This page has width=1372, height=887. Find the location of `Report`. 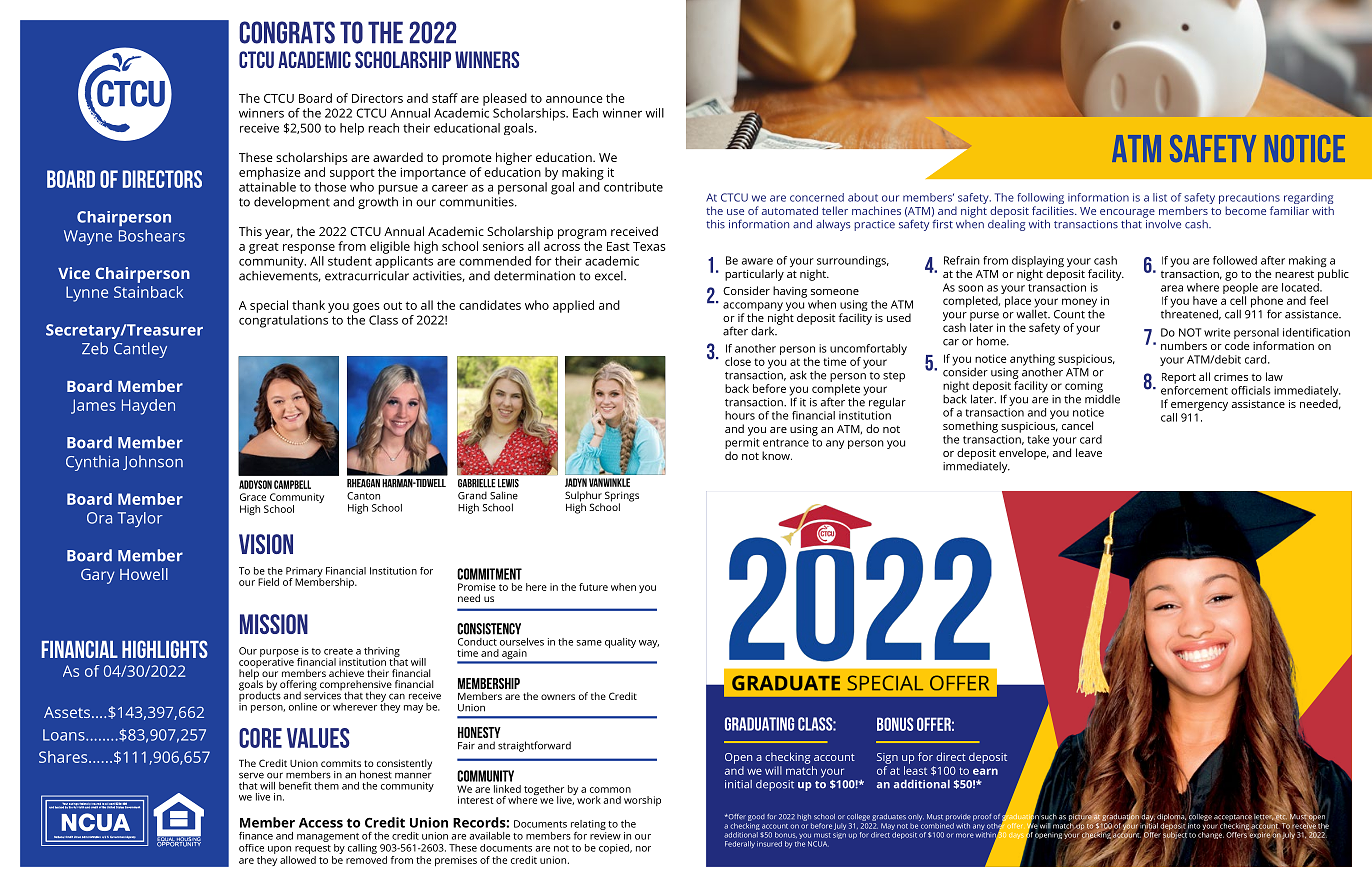

Report is located at coordinates (1179, 378).
